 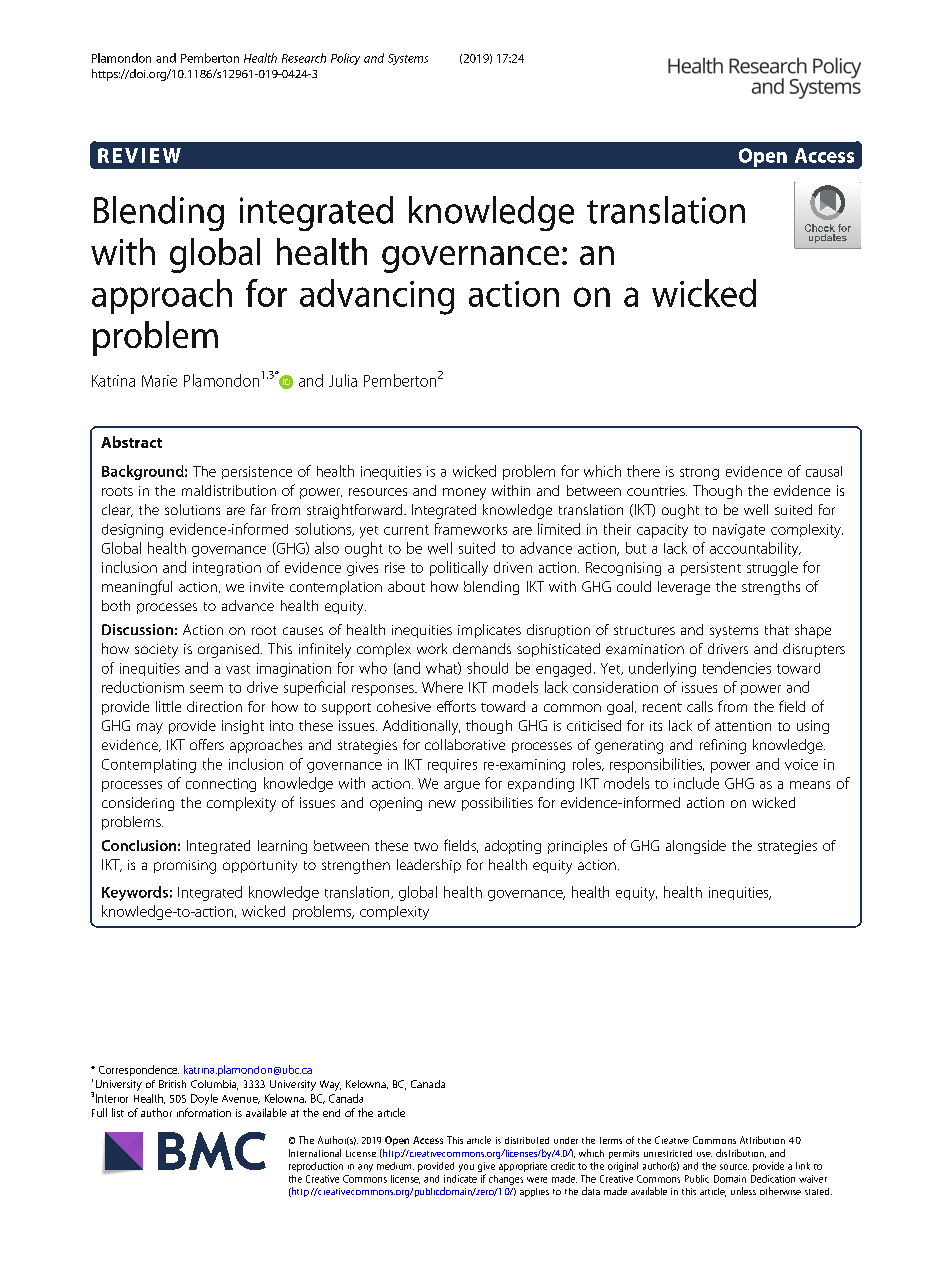 I want to click on Policy, so click(x=345, y=59).
